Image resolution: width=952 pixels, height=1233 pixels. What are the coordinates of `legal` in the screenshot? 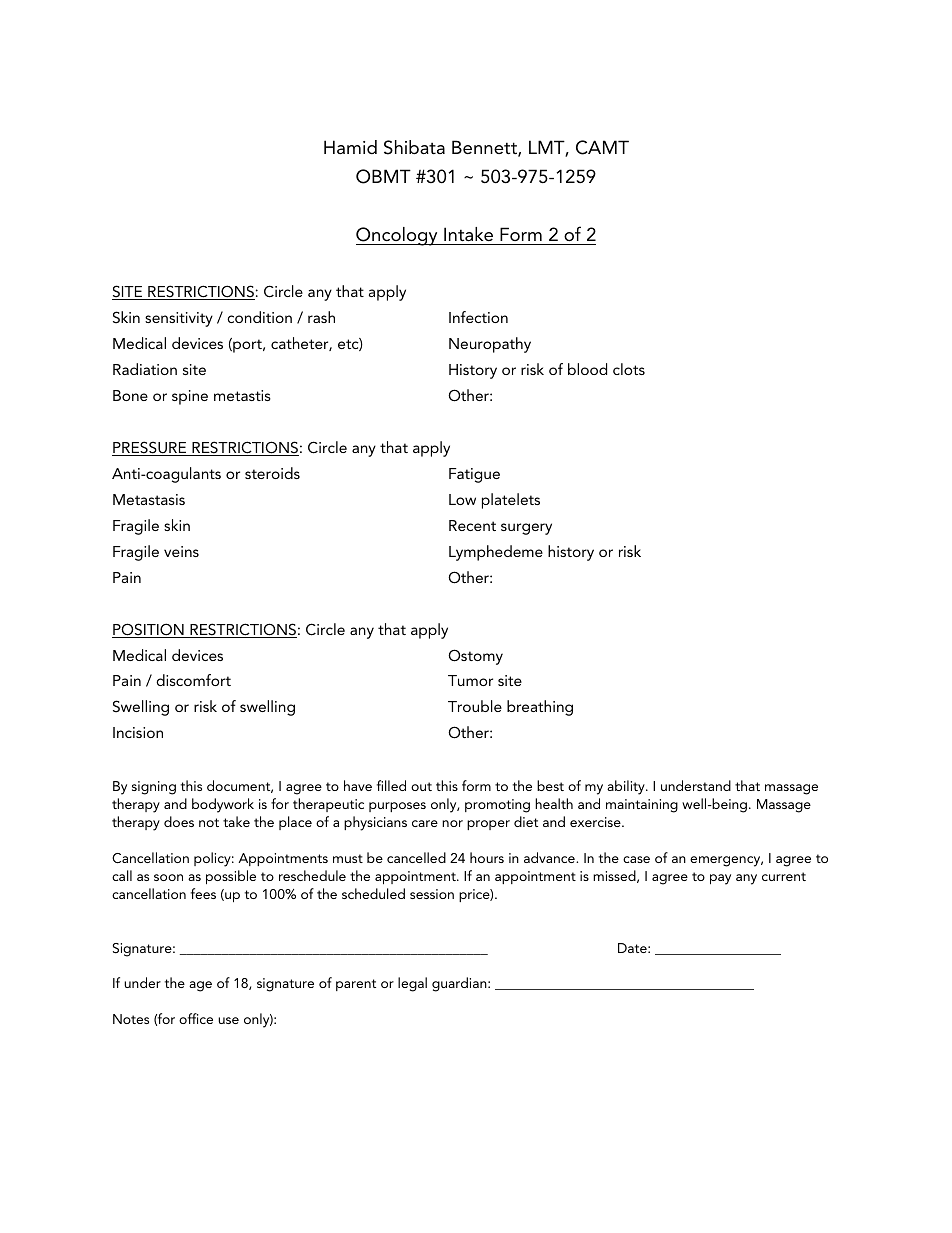 It's located at (412, 984).
